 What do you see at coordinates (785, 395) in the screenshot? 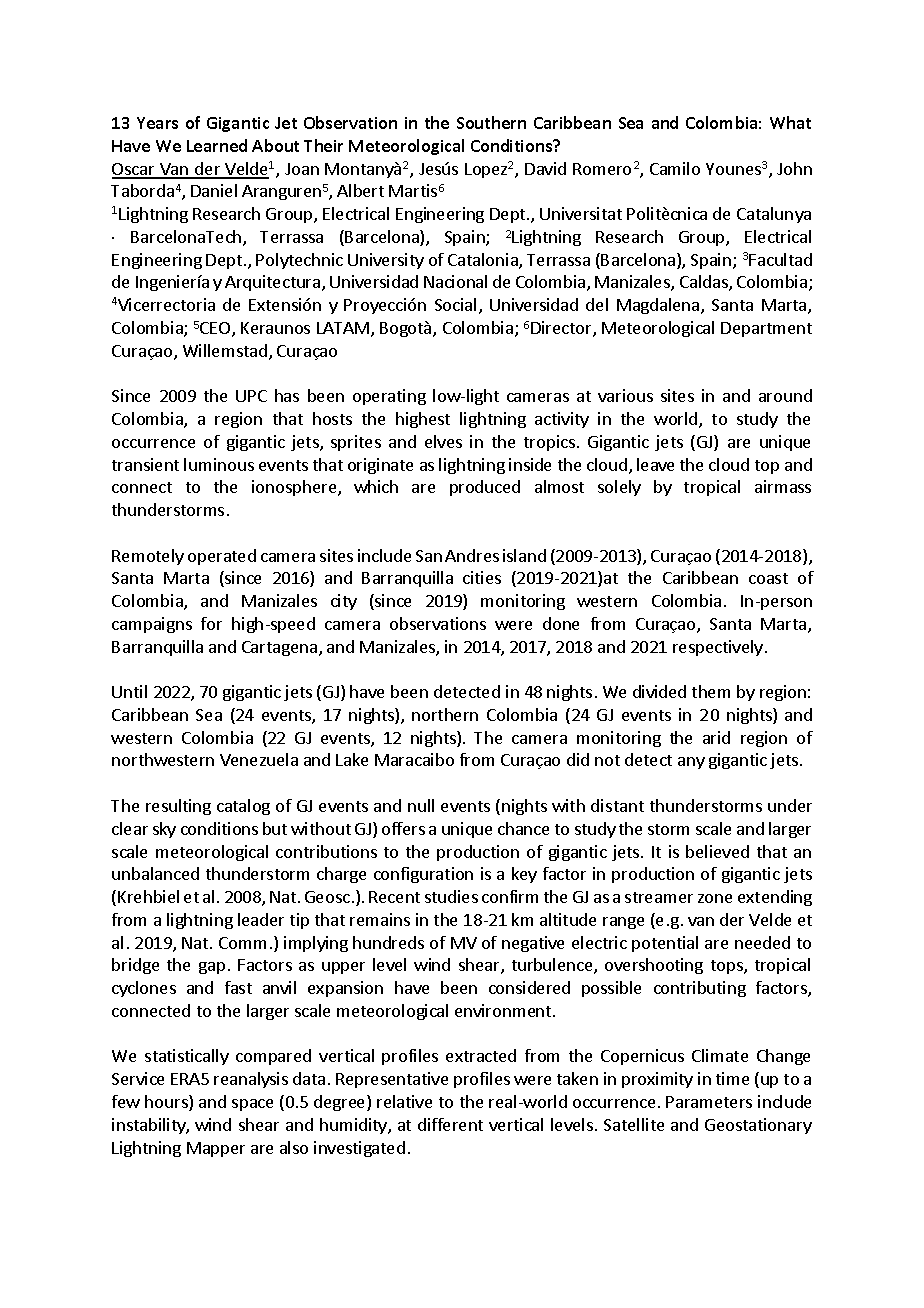
I see `around` at bounding box center [785, 395].
